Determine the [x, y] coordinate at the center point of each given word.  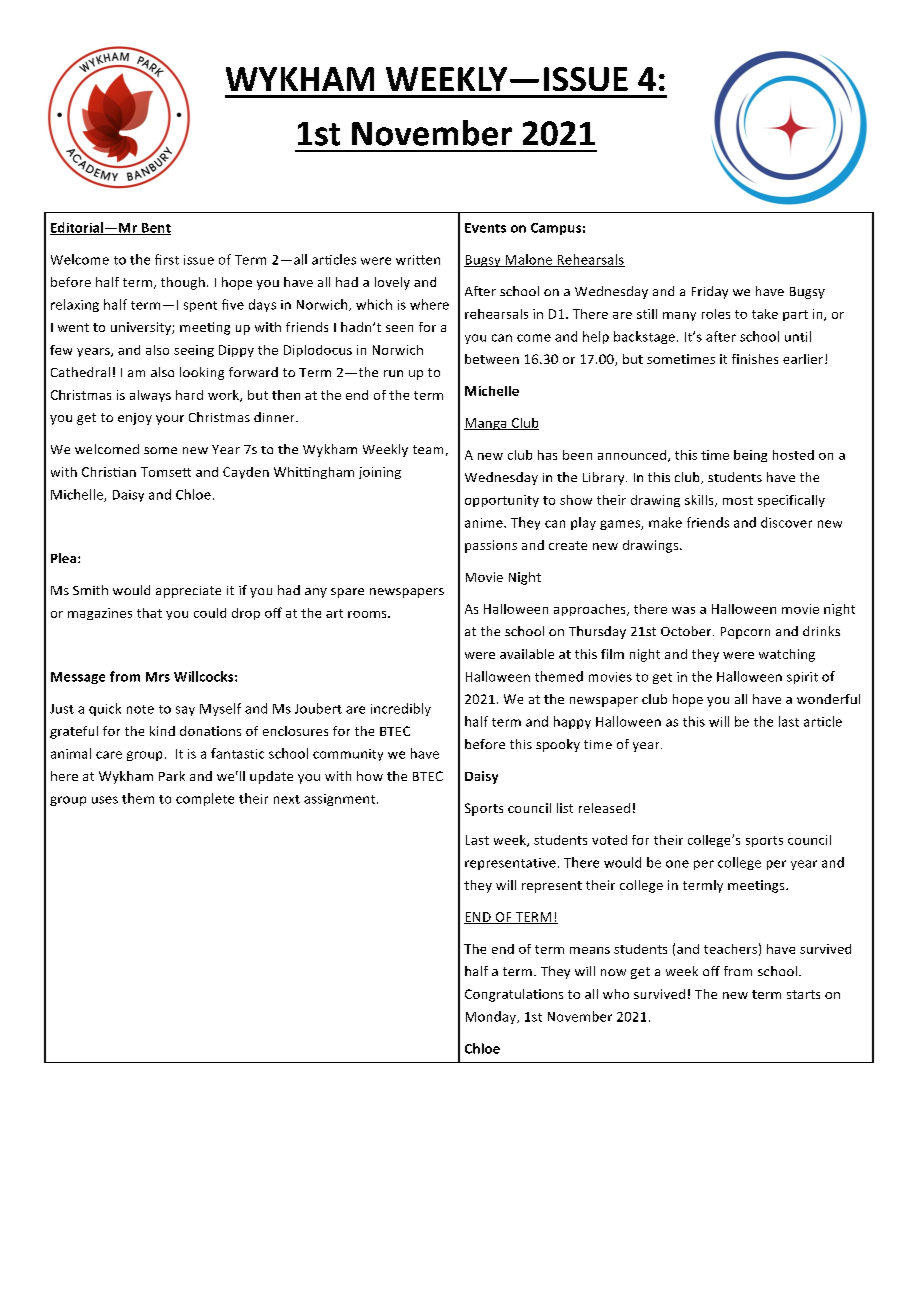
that [149, 613]
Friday [710, 292]
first [167, 259]
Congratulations [514, 995]
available [527, 654]
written [418, 260]
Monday [492, 1017]
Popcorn [745, 633]
